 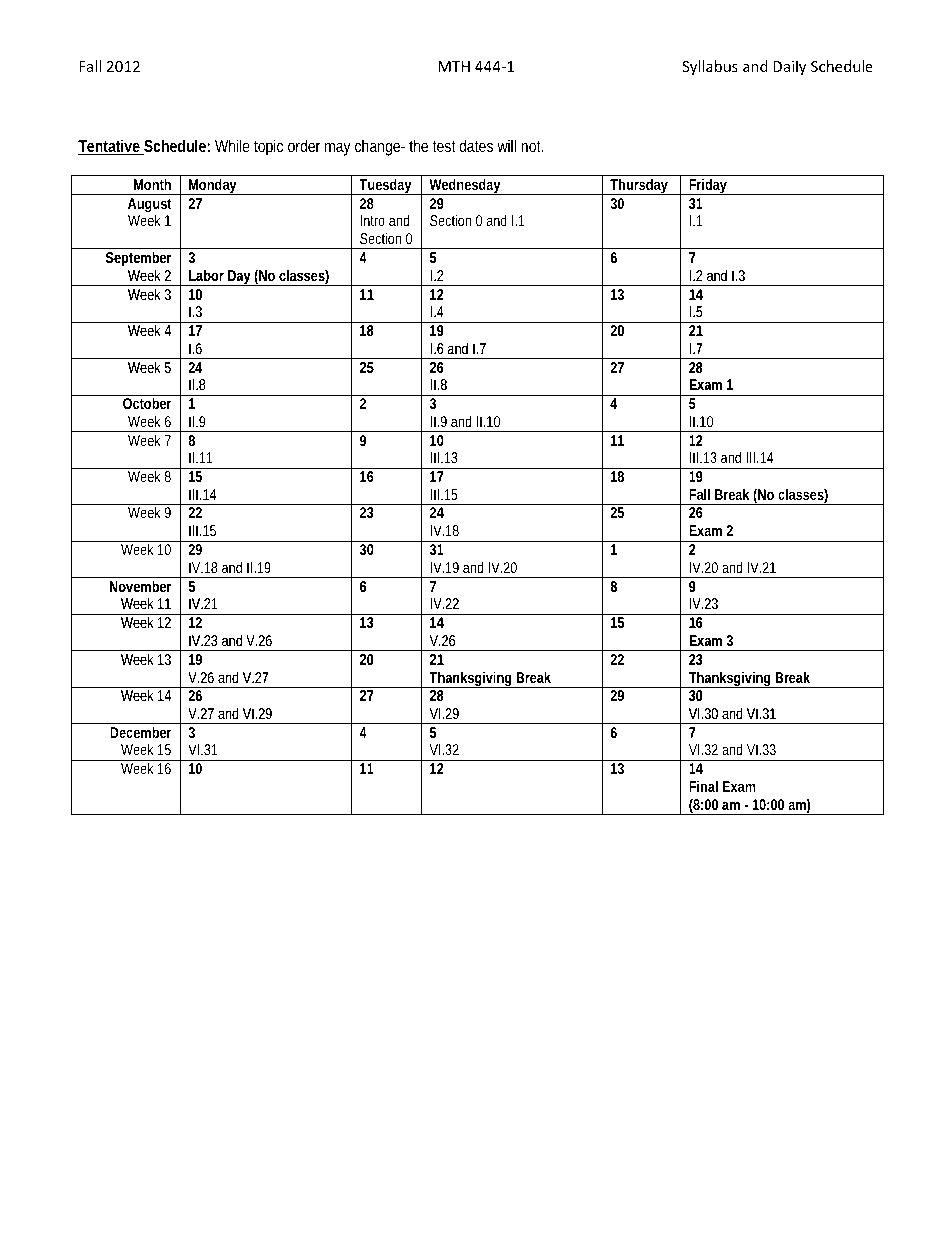 What do you see at coordinates (710, 67) in the image?
I see `Syllabus` at bounding box center [710, 67].
